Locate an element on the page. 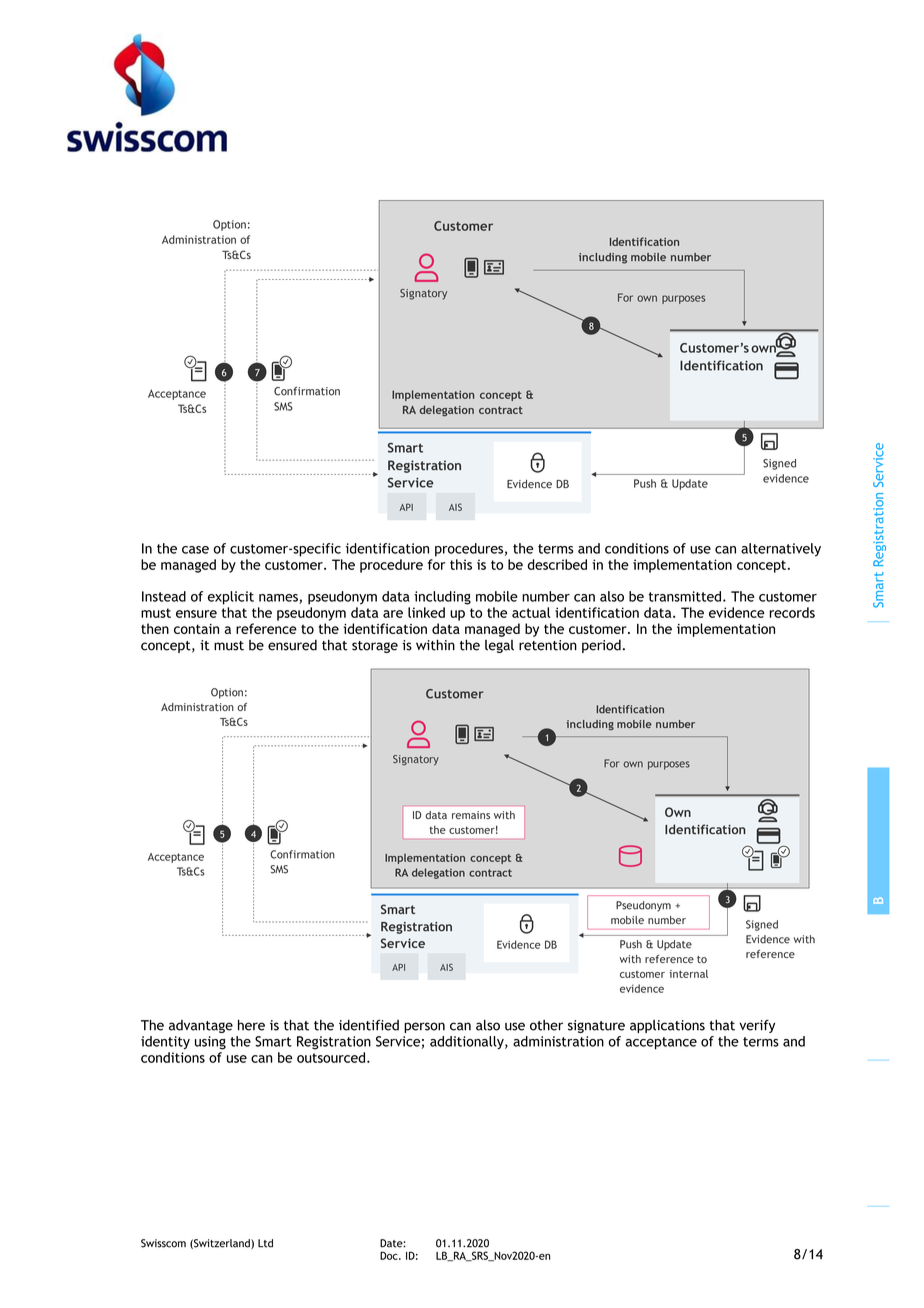 This document has width=924, height=1308. this is located at coordinates (461, 564).
